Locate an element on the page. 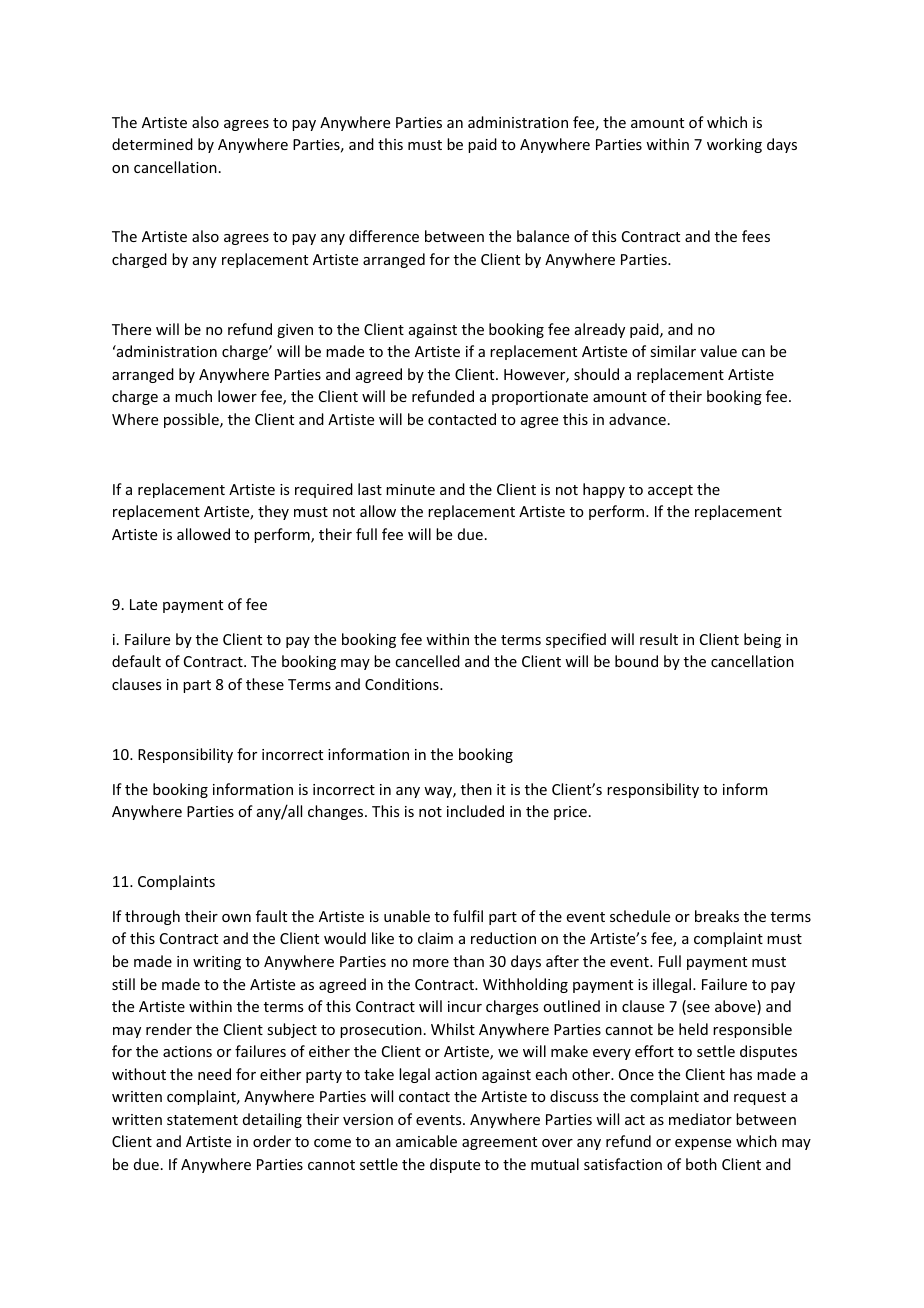 The height and width of the document is (1308, 924). difference is located at coordinates (384, 236).
